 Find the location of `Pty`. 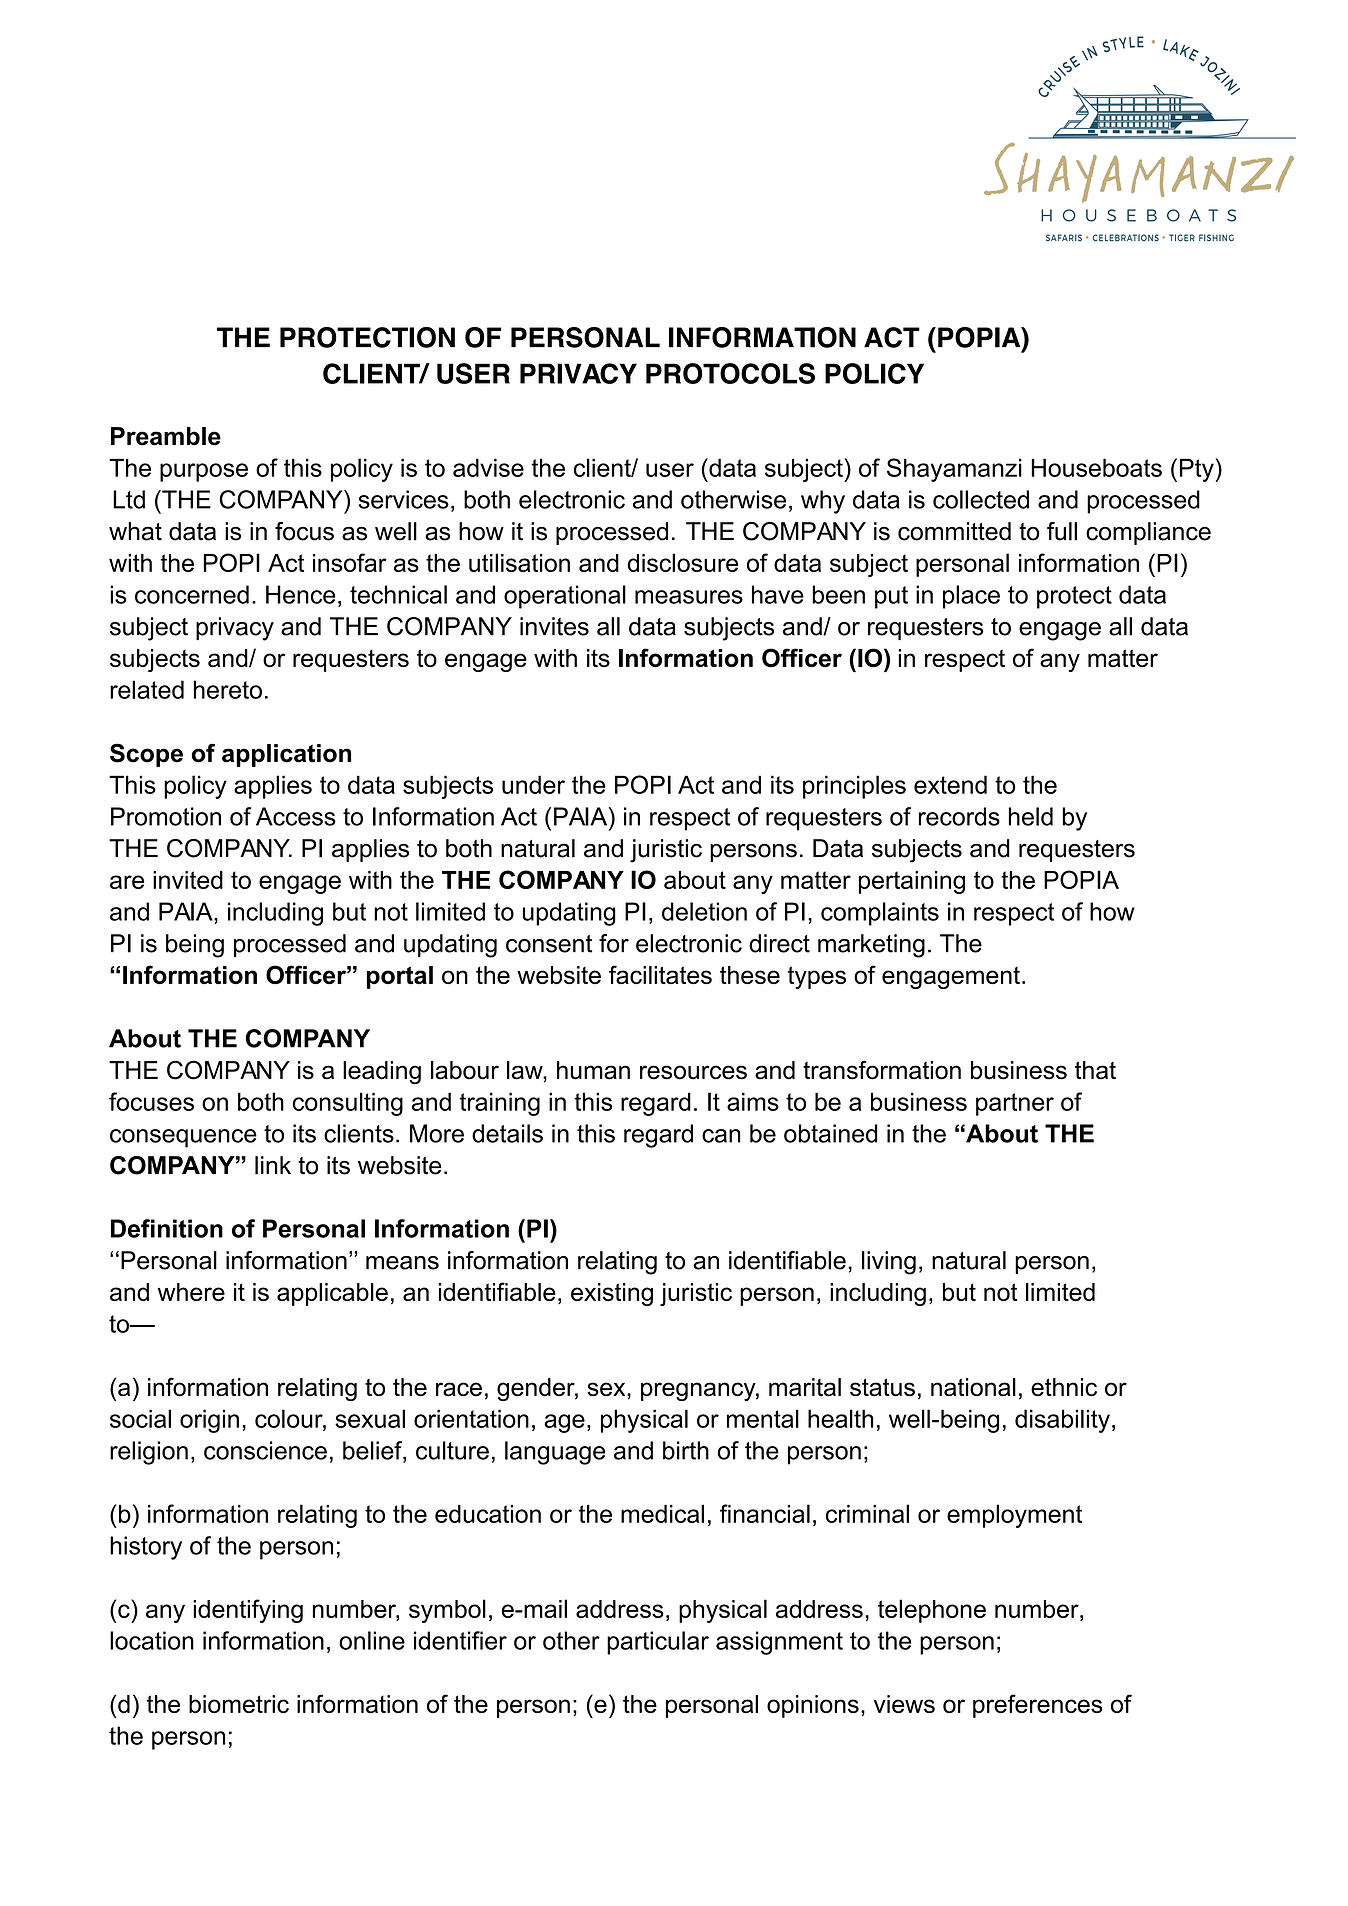

Pty is located at coordinates (1198, 470).
